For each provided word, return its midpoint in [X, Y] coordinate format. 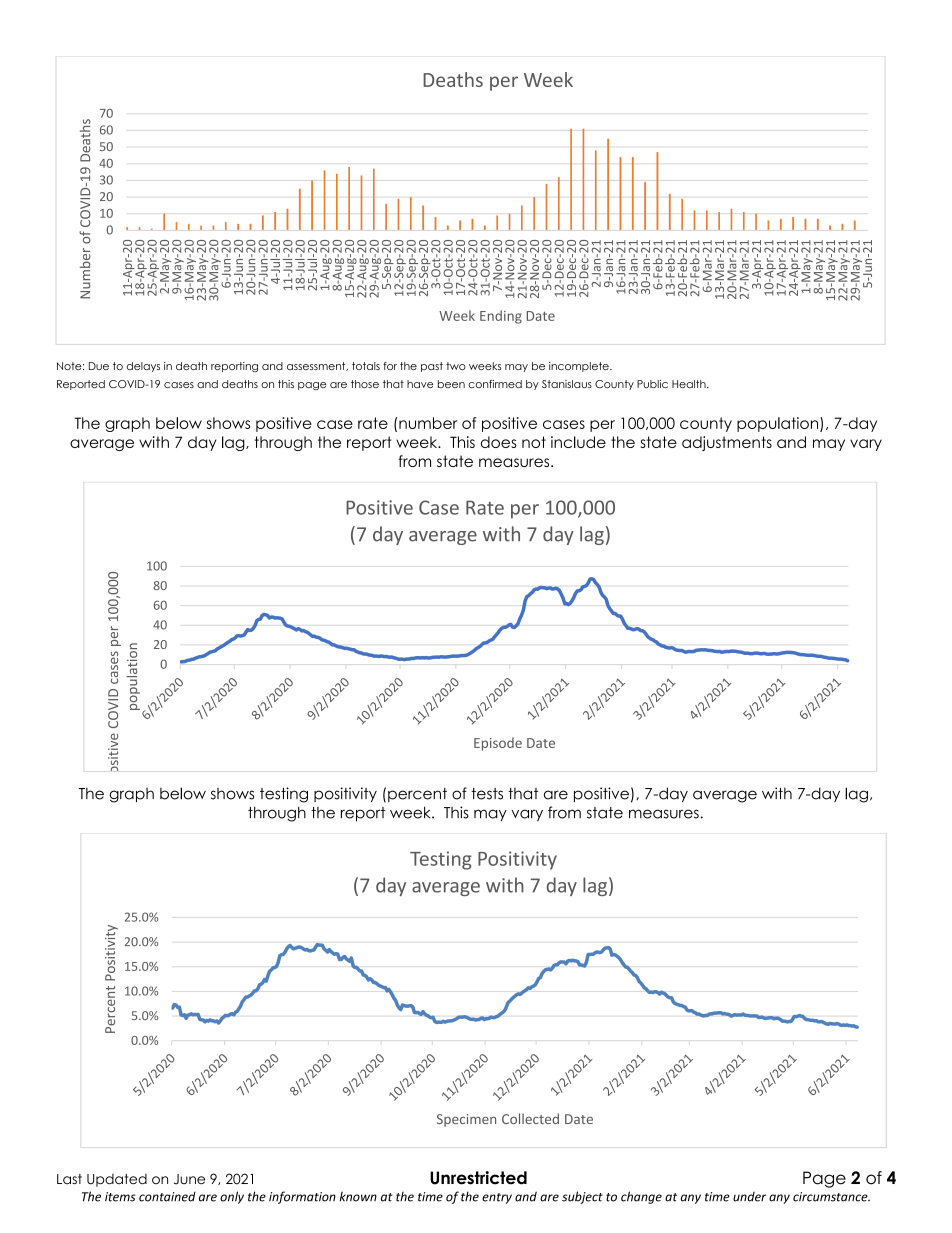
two [456, 366]
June [189, 1179]
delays [143, 367]
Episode [498, 744]
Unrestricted [478, 1178]
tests [487, 794]
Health [690, 384]
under [749, 1197]
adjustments [727, 443]
